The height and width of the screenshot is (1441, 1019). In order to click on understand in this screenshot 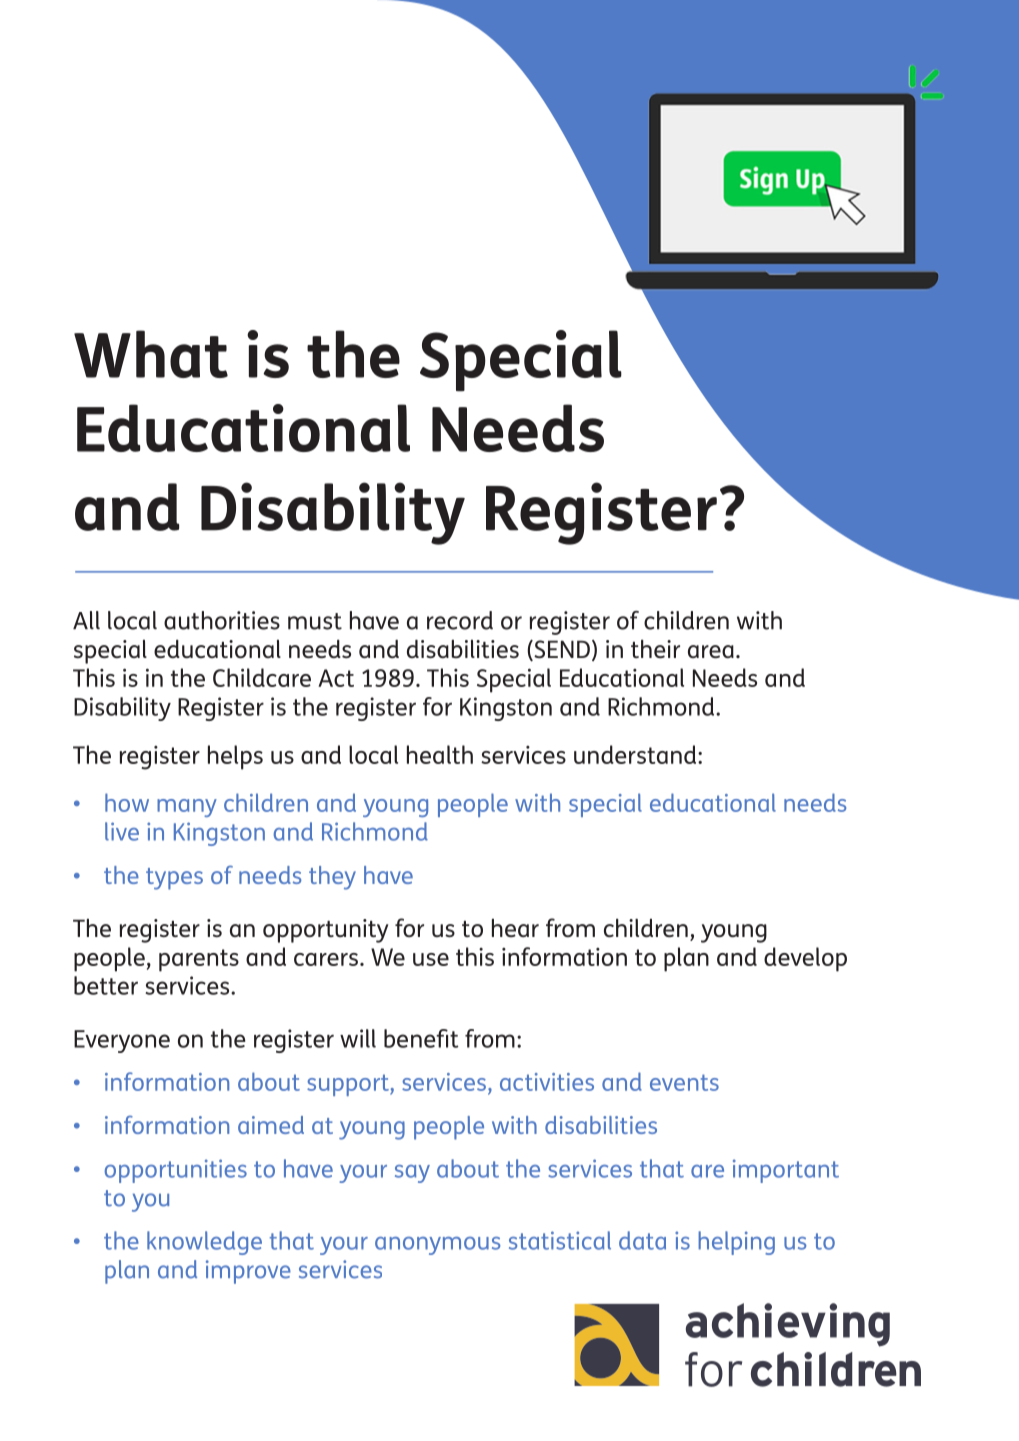, I will do `click(636, 754)`.
